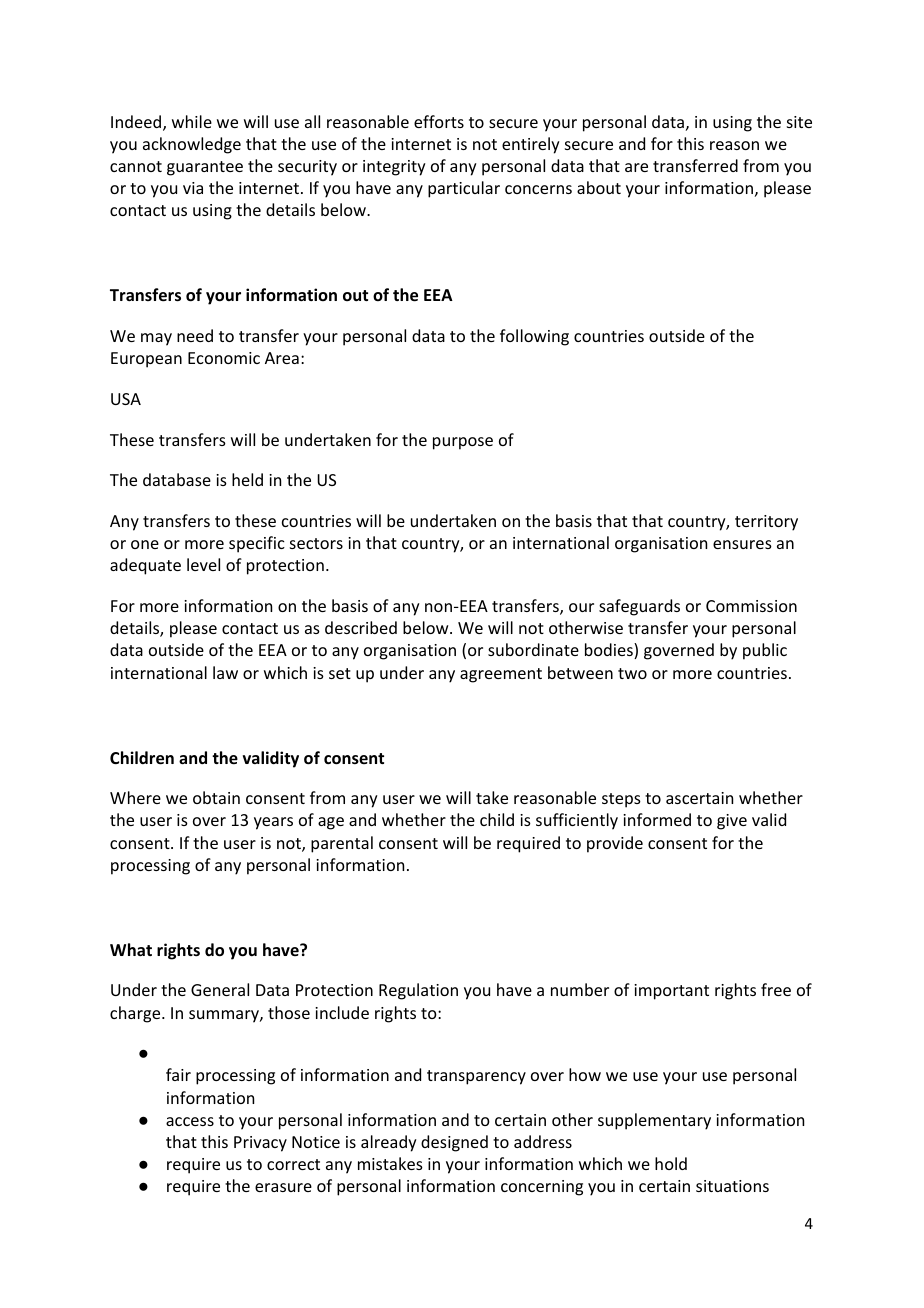 This document has width=924, height=1308. Describe the element at coordinates (224, 358) in the document. I see `Economic` at that location.
